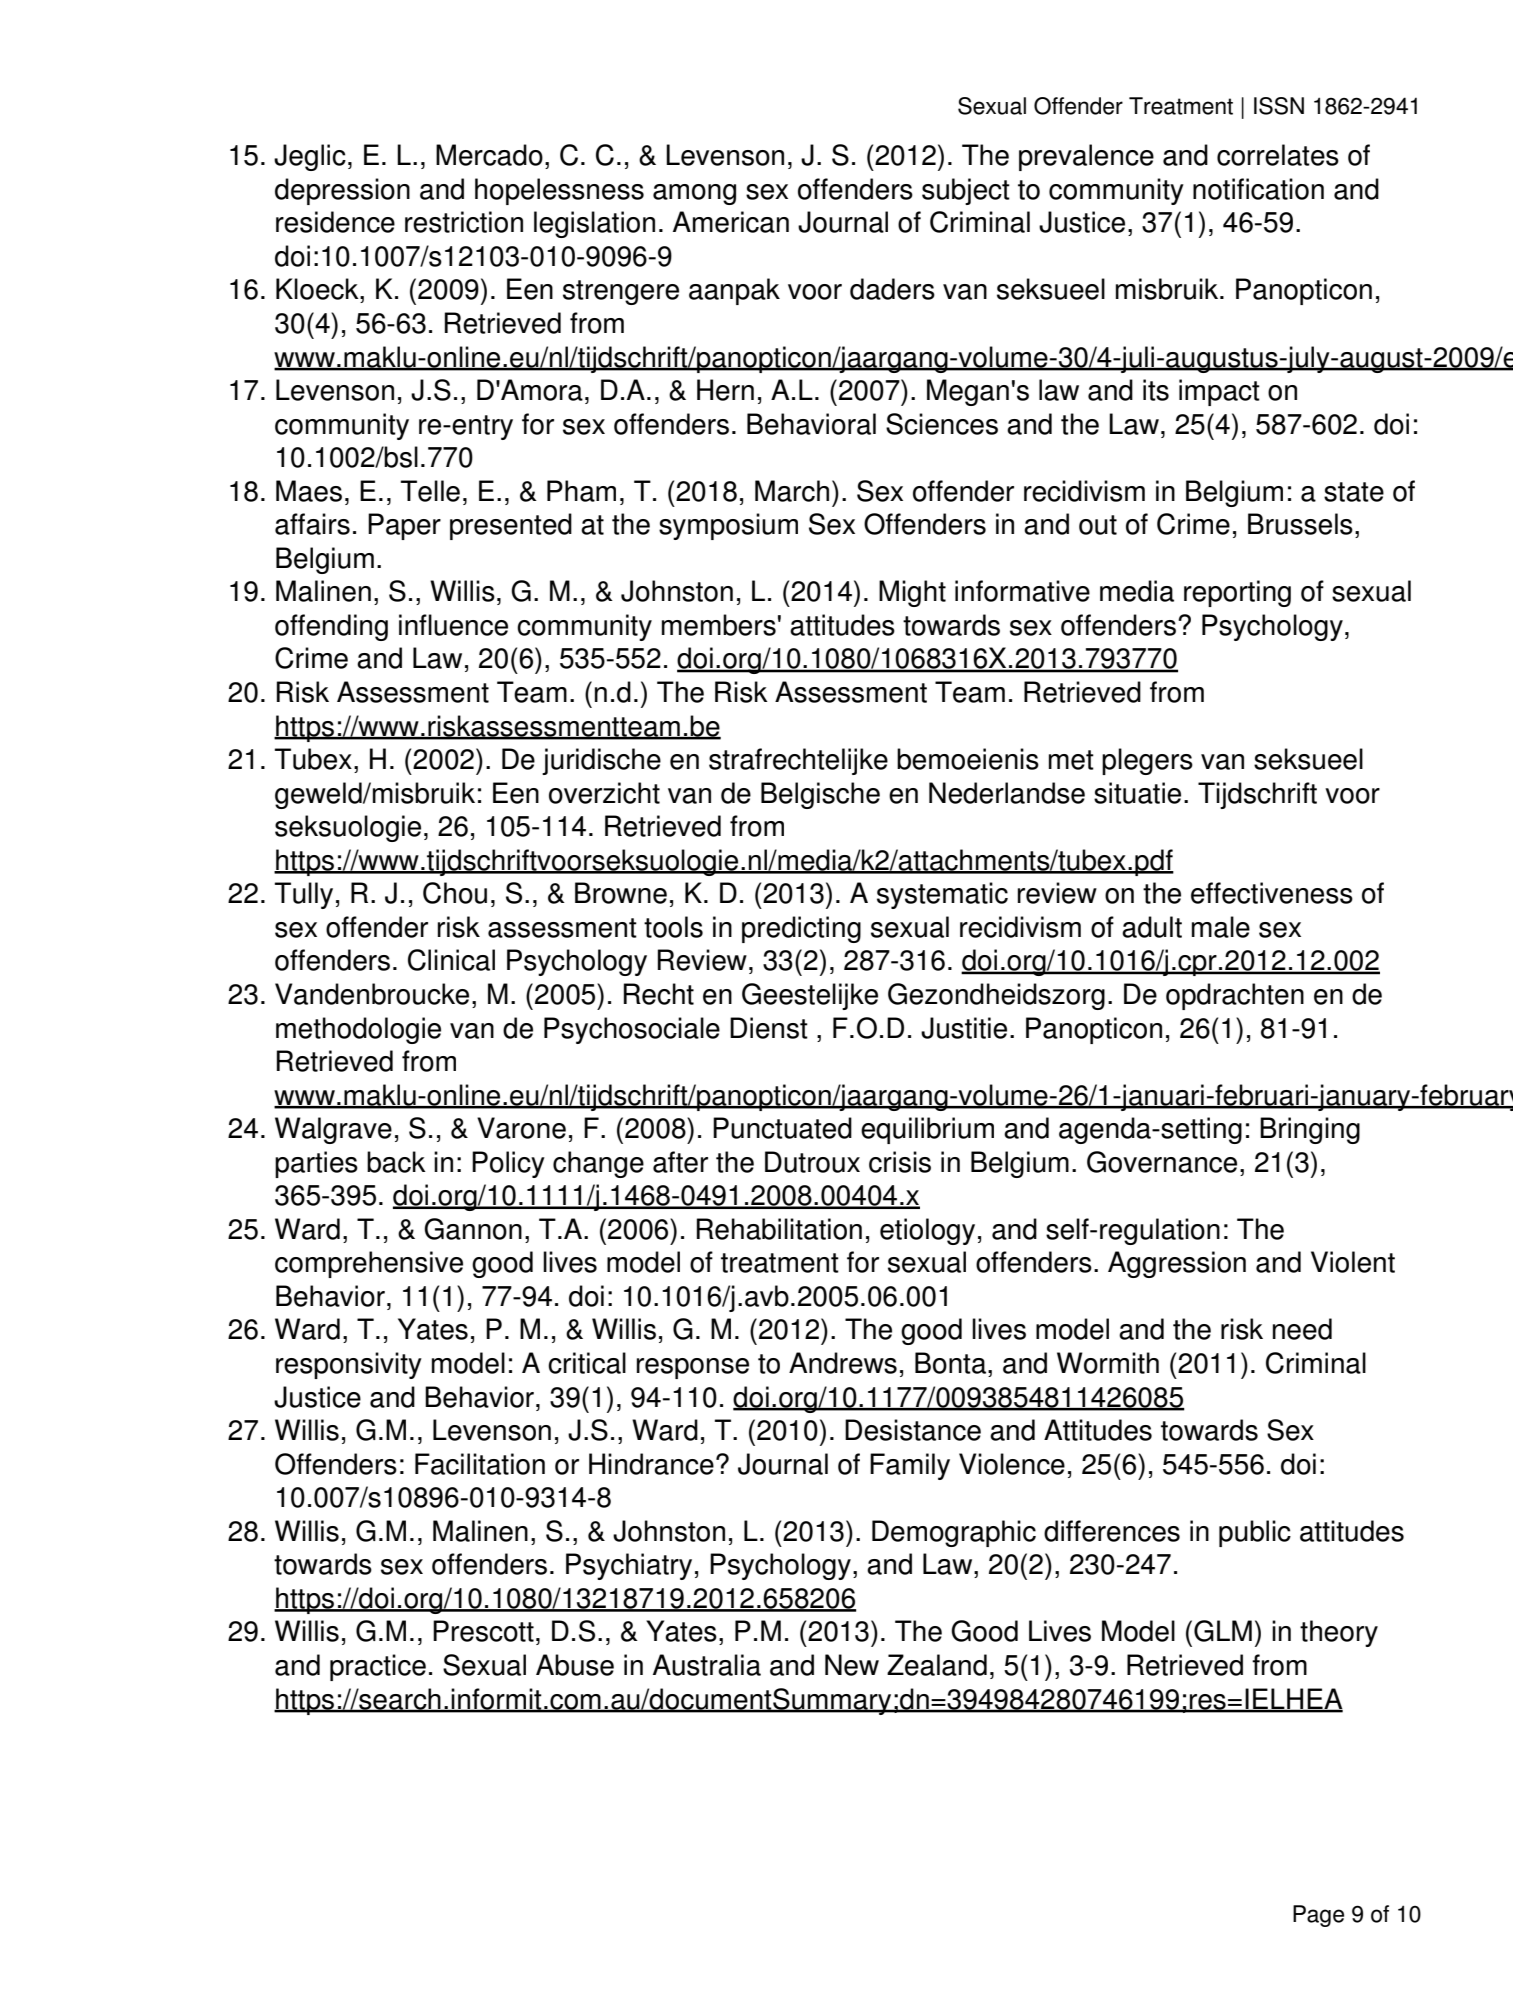 The width and height of the screenshot is (1513, 2013). Describe the element at coordinates (480, 1464) in the screenshot. I see `Facilitation` at that location.
